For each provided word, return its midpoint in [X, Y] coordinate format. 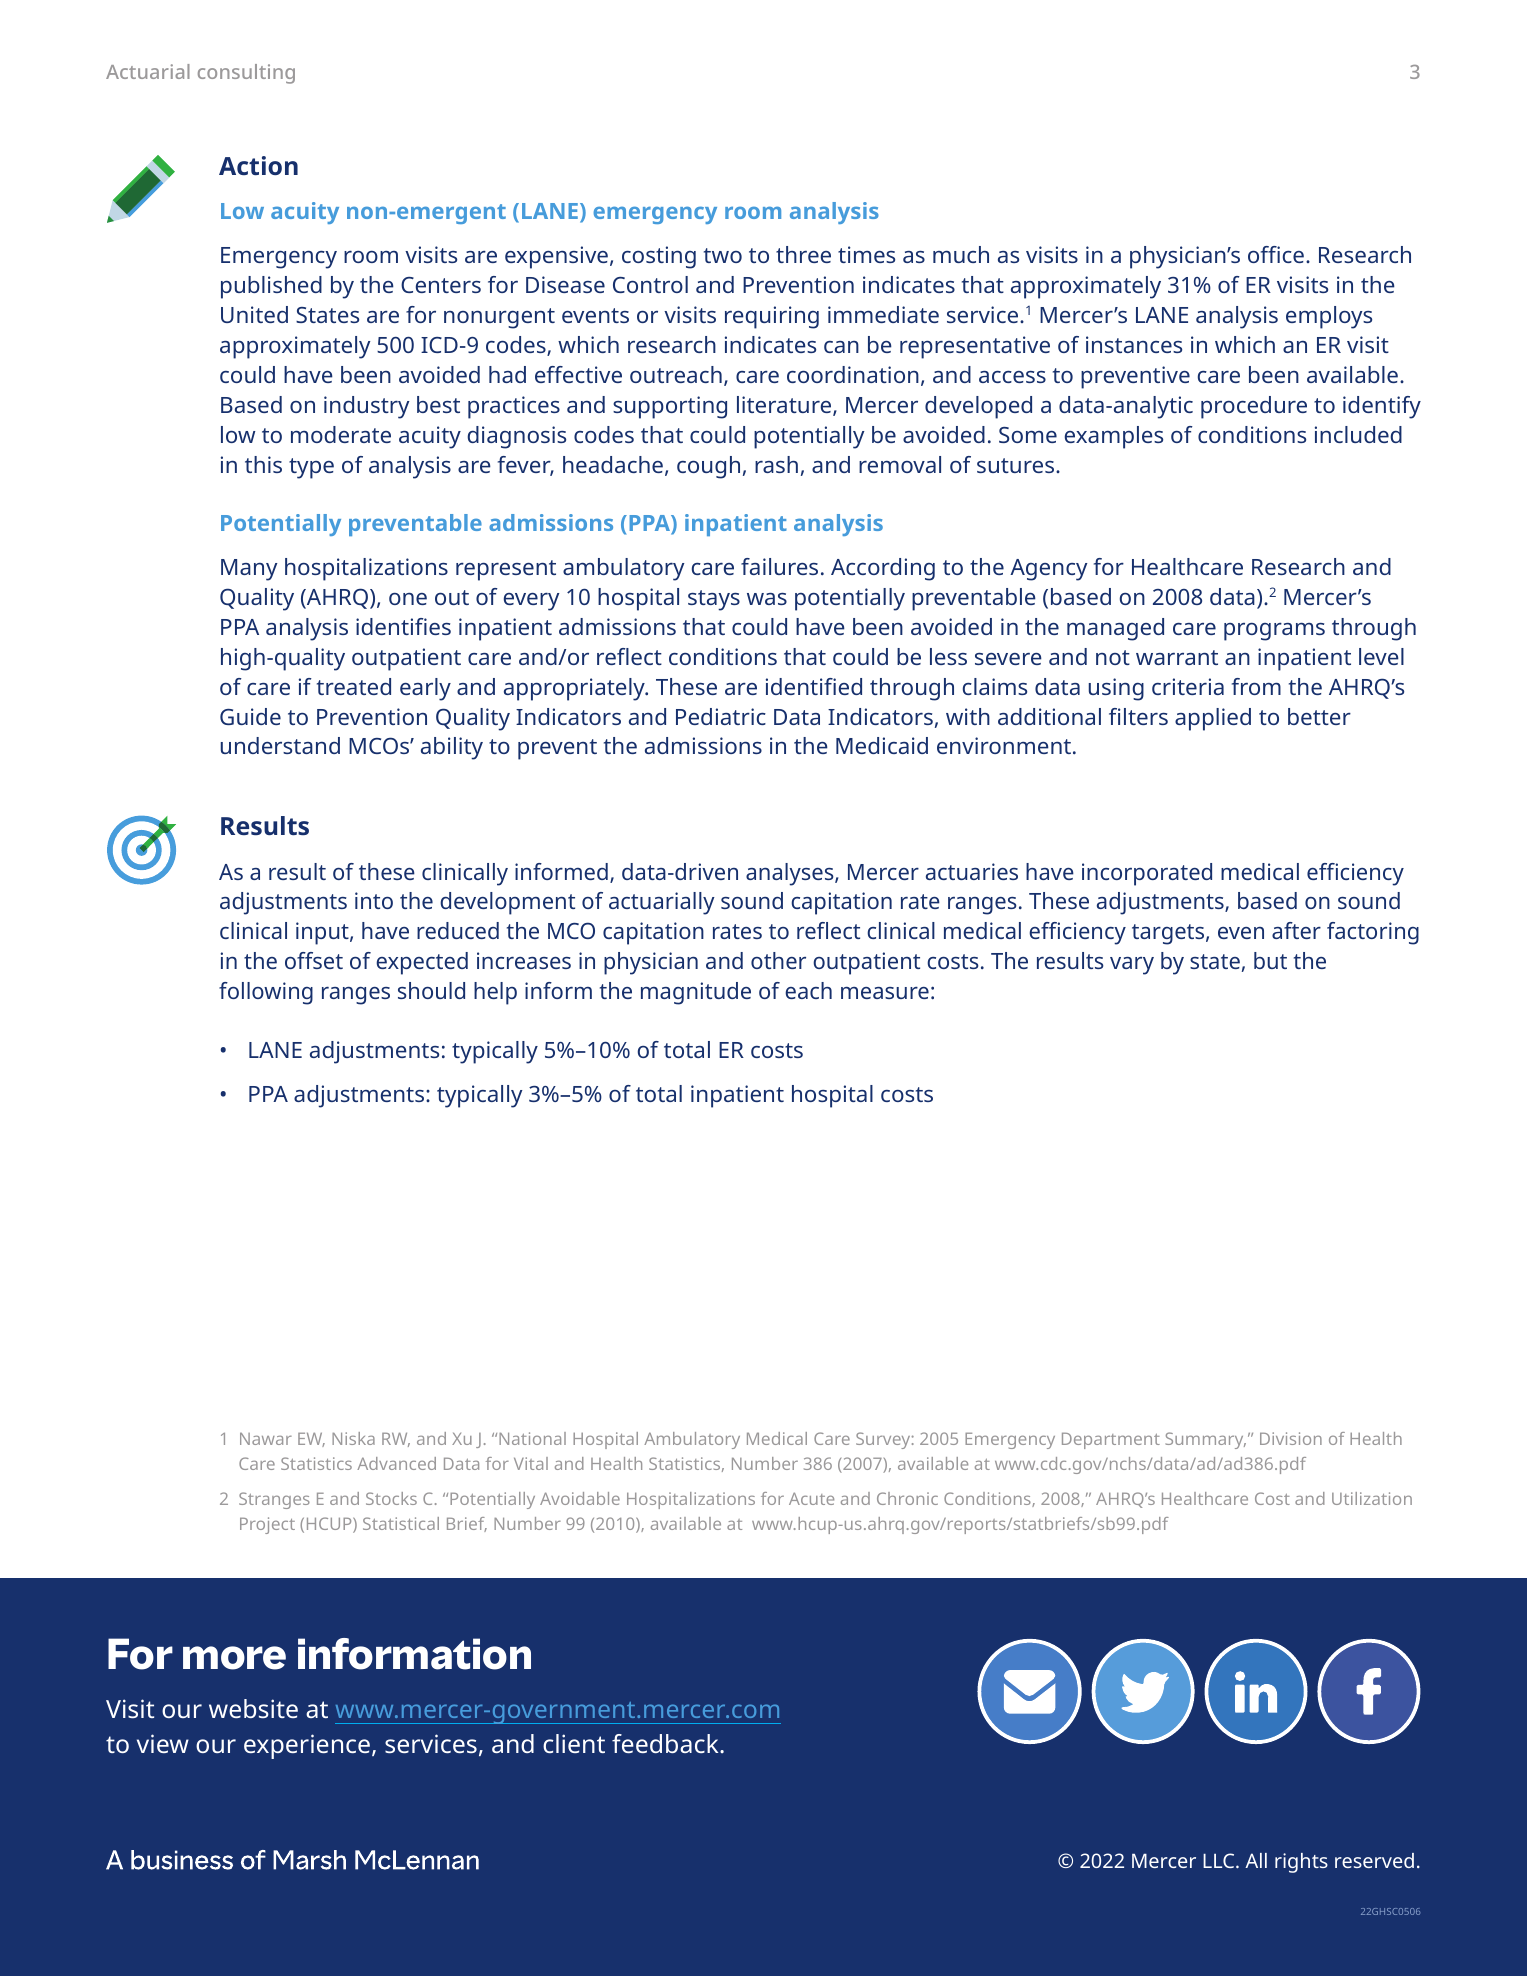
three [803, 254]
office [1276, 254]
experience [307, 1746]
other [778, 960]
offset [314, 960]
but [1270, 960]
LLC [1220, 1860]
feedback [666, 1743]
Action [258, 165]
